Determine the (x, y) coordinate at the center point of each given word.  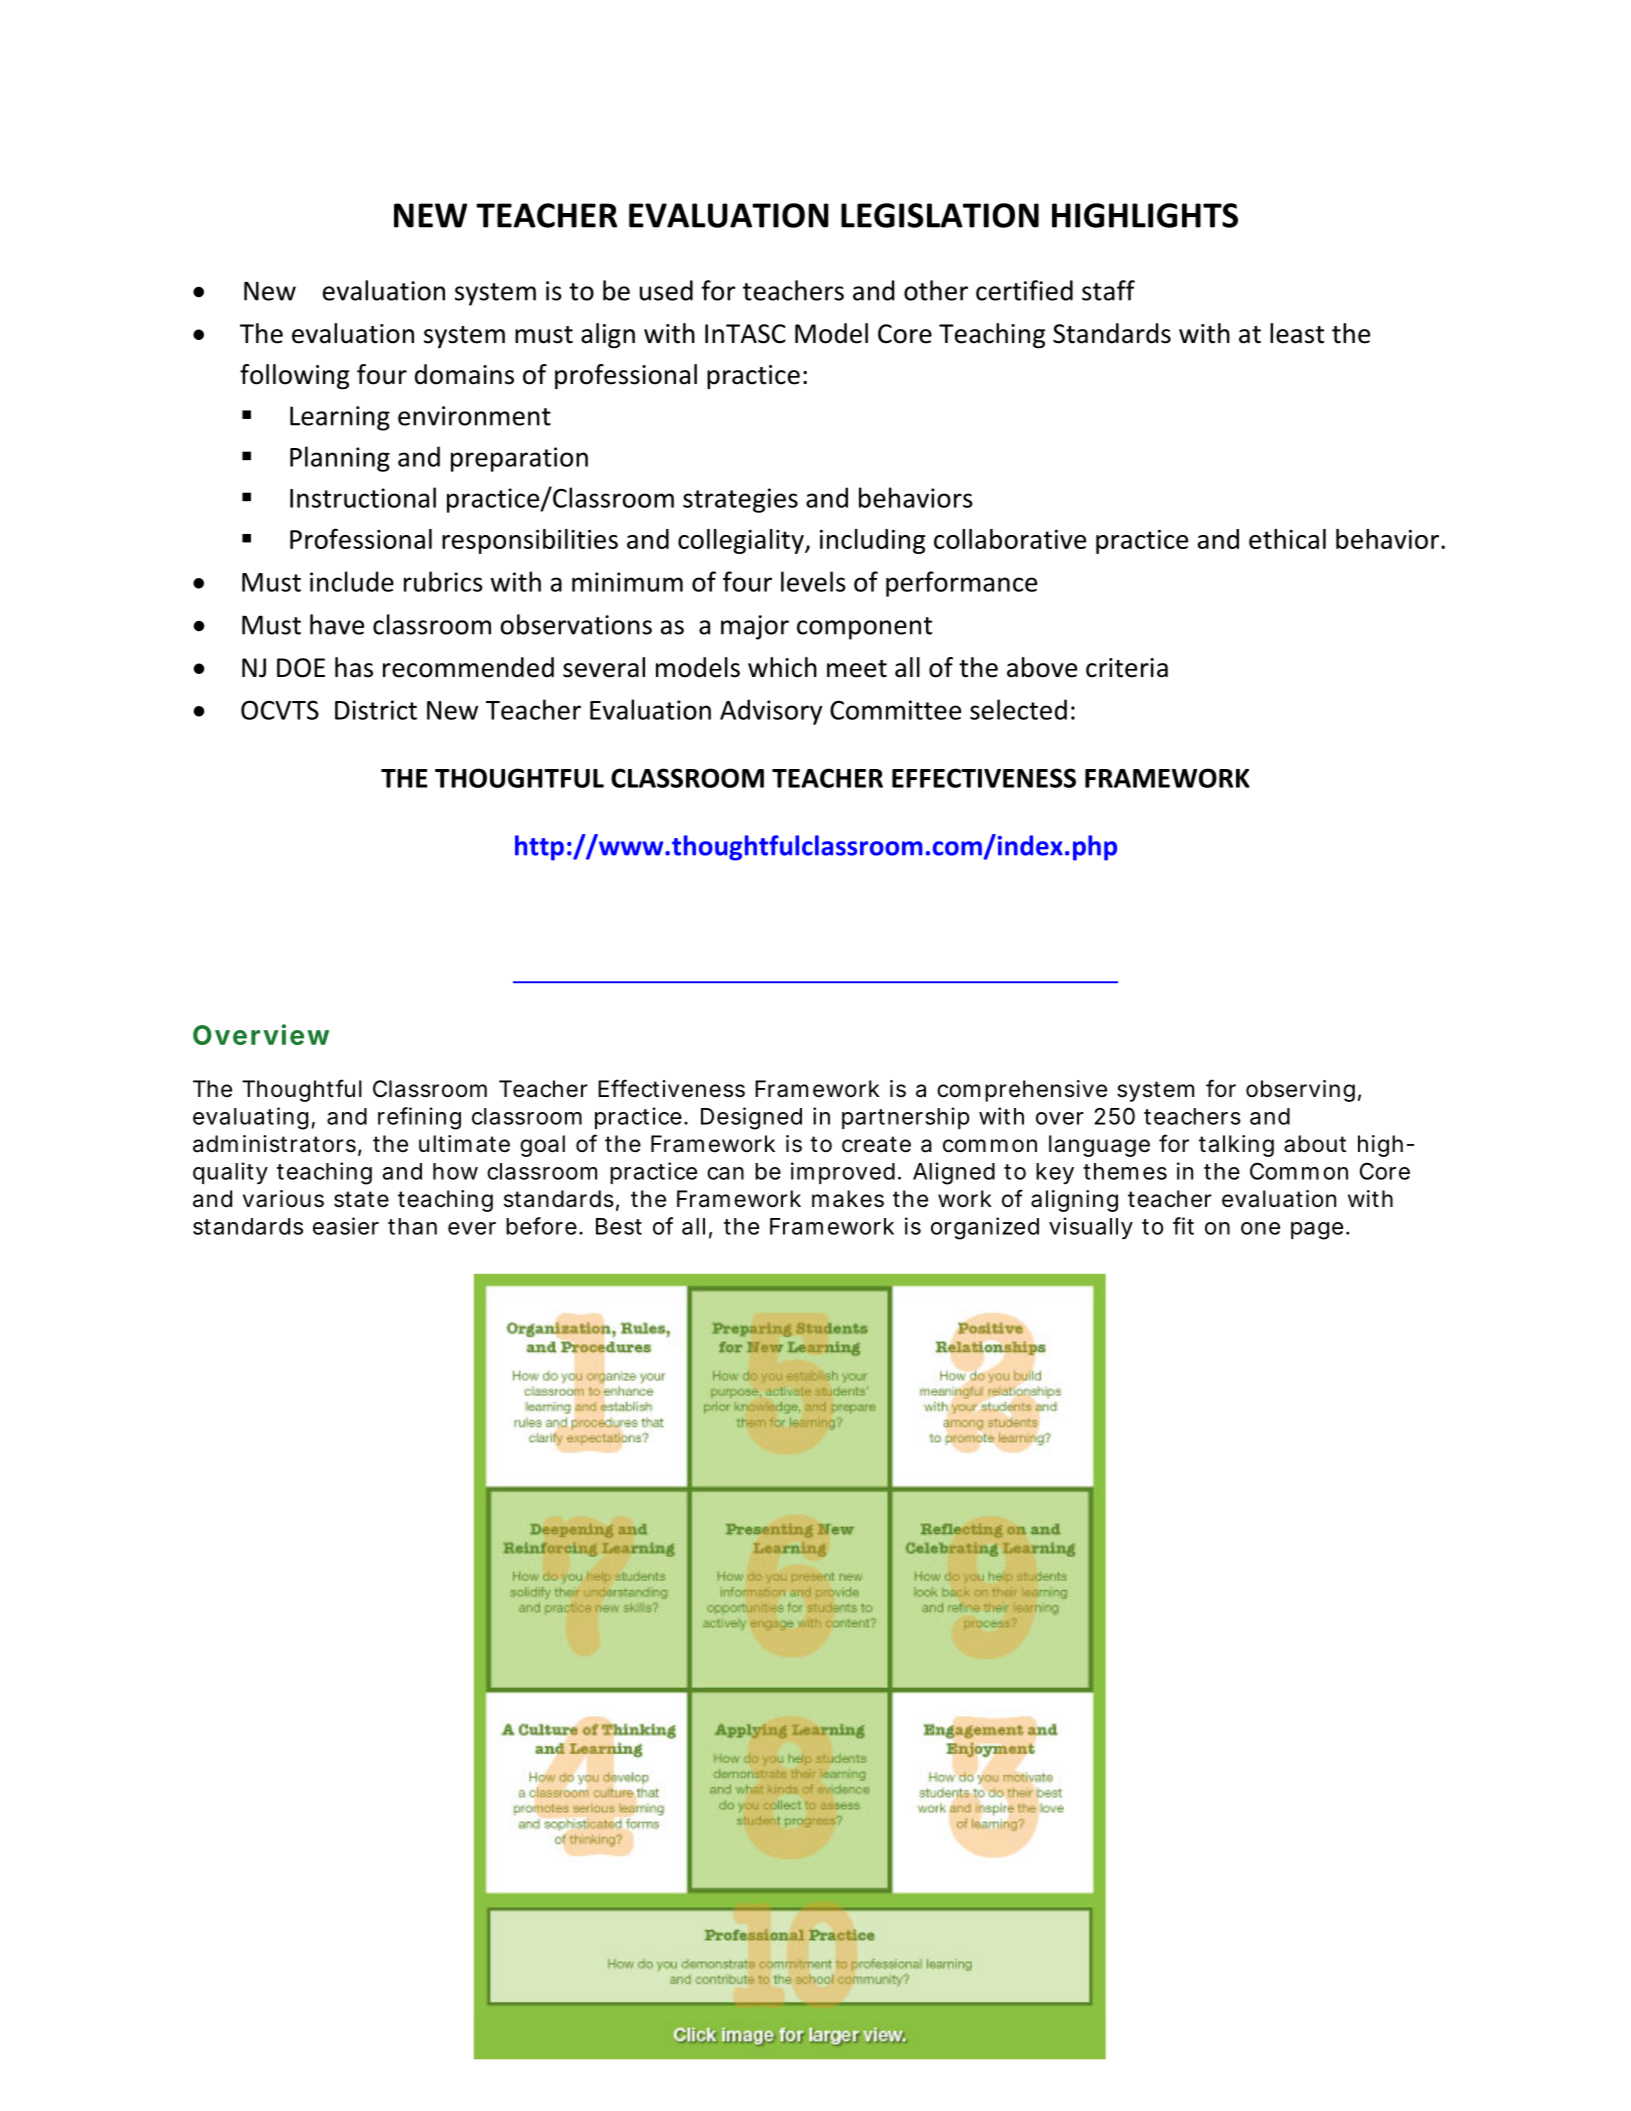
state (361, 1199)
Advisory (771, 712)
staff (1108, 290)
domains (464, 374)
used (666, 290)
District (376, 710)
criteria (1127, 668)
